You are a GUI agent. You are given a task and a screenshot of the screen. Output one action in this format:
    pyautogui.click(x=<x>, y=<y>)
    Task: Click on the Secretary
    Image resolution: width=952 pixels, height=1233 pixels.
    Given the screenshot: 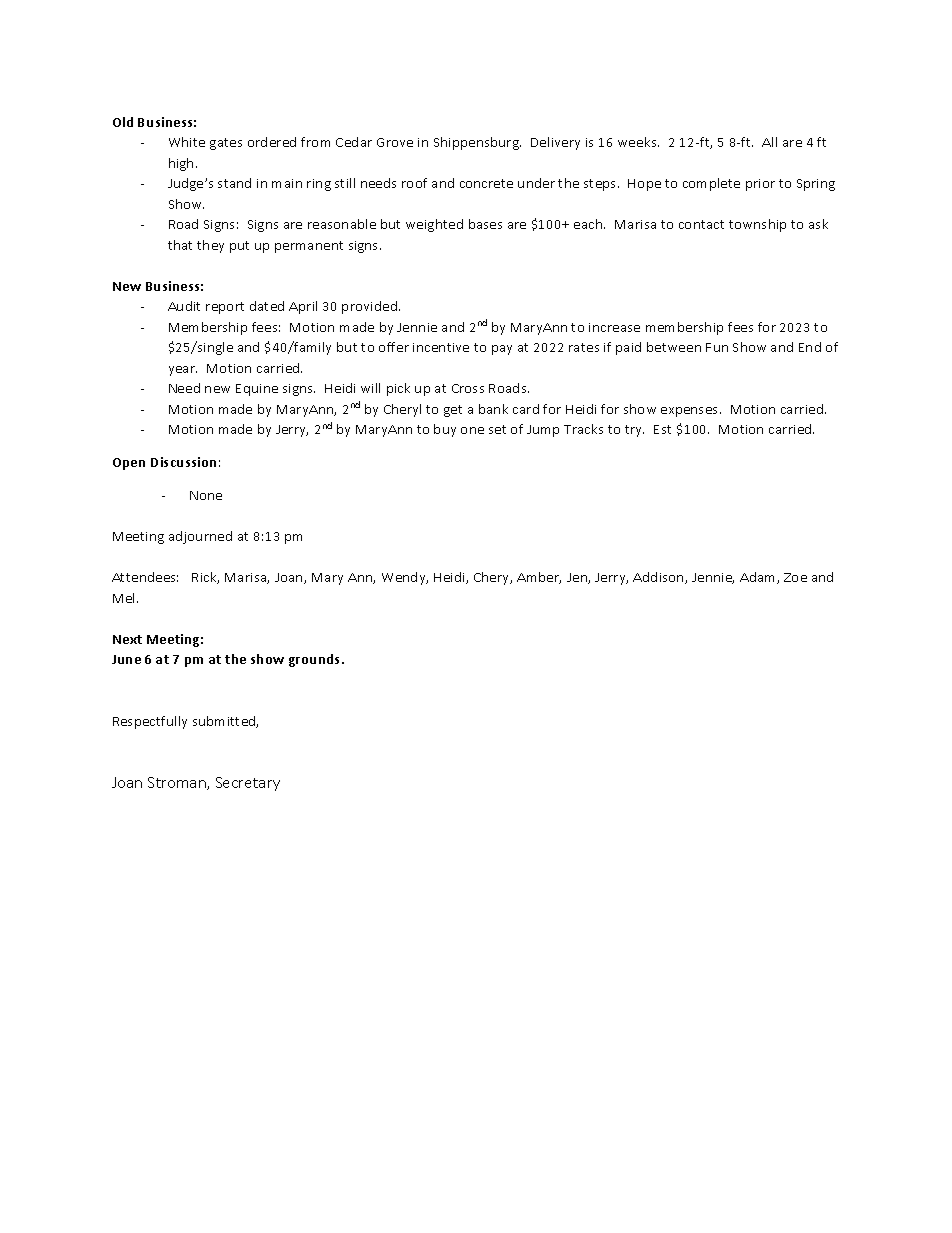 What is the action you would take?
    pyautogui.click(x=248, y=784)
